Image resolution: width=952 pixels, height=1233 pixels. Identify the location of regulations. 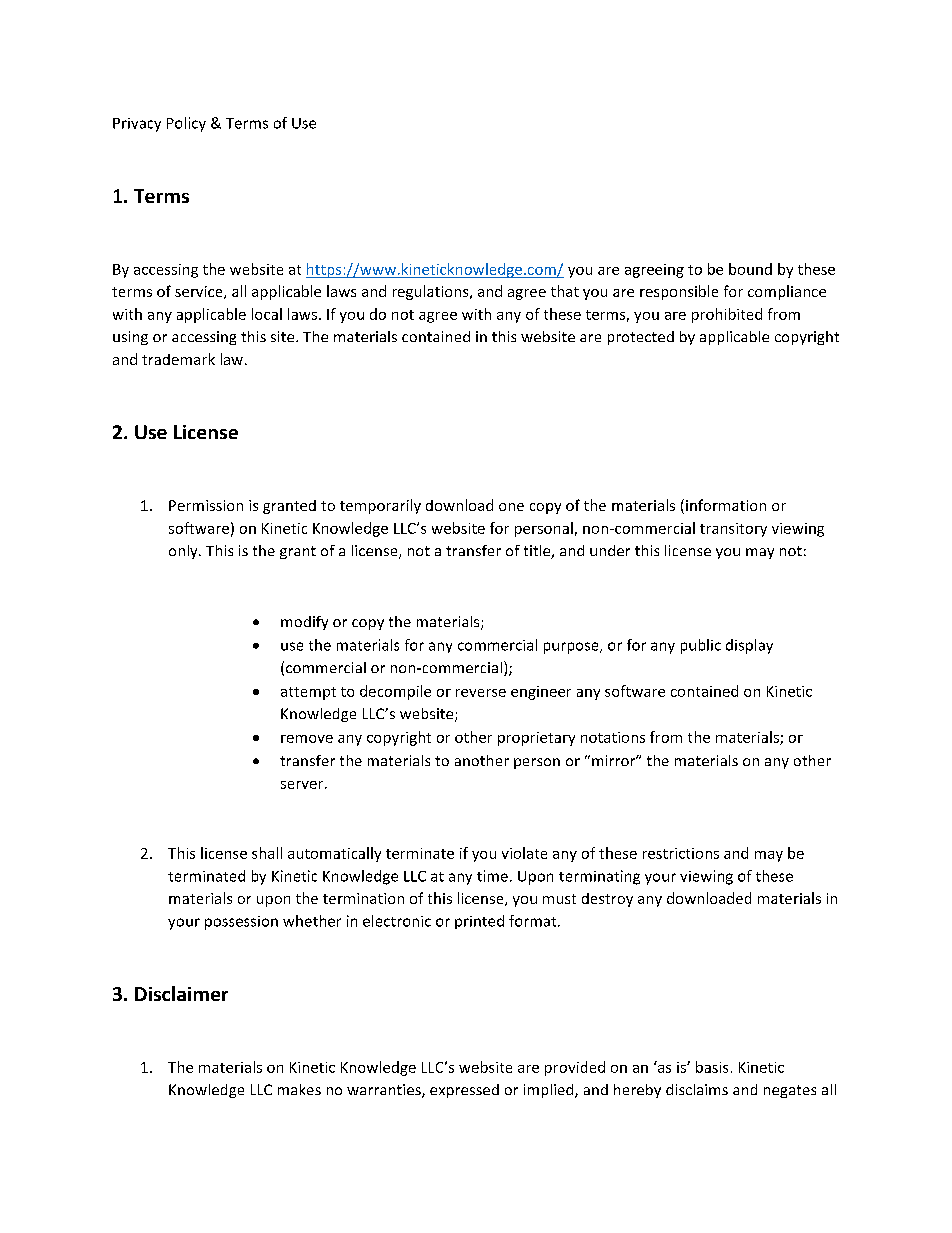
(432, 292).
